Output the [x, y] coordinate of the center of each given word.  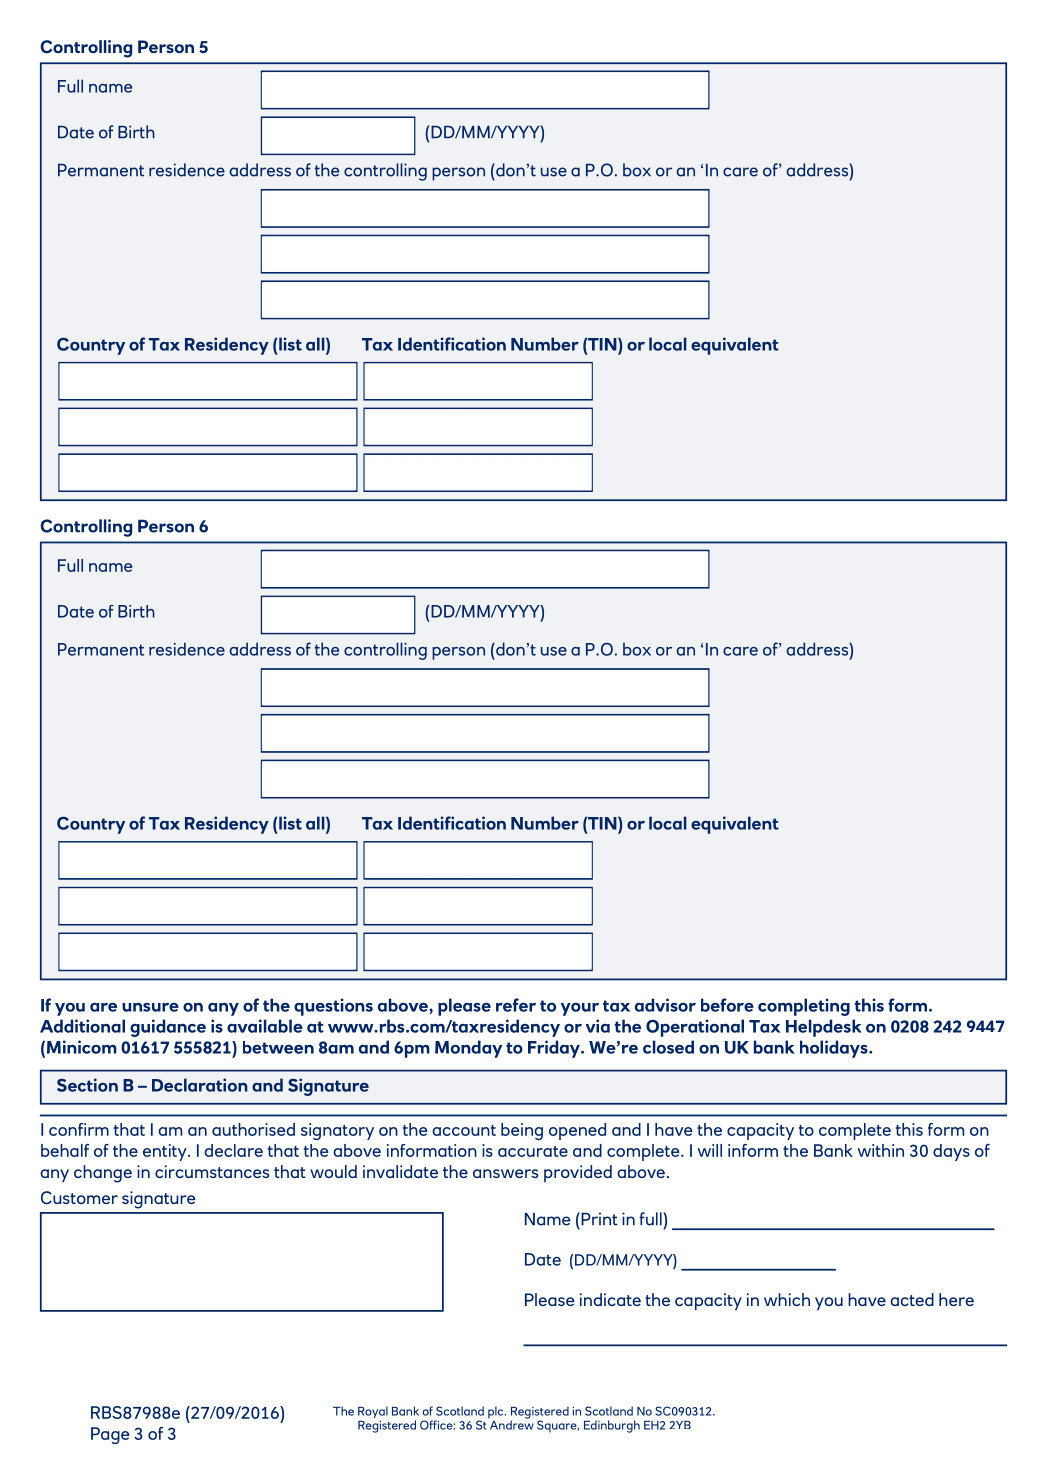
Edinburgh [612, 1426]
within [880, 1150]
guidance [168, 1028]
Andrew [511, 1424]
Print [598, 1219]
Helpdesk [824, 1028]
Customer [79, 1198]
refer [516, 1005]
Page [110, 1435]
